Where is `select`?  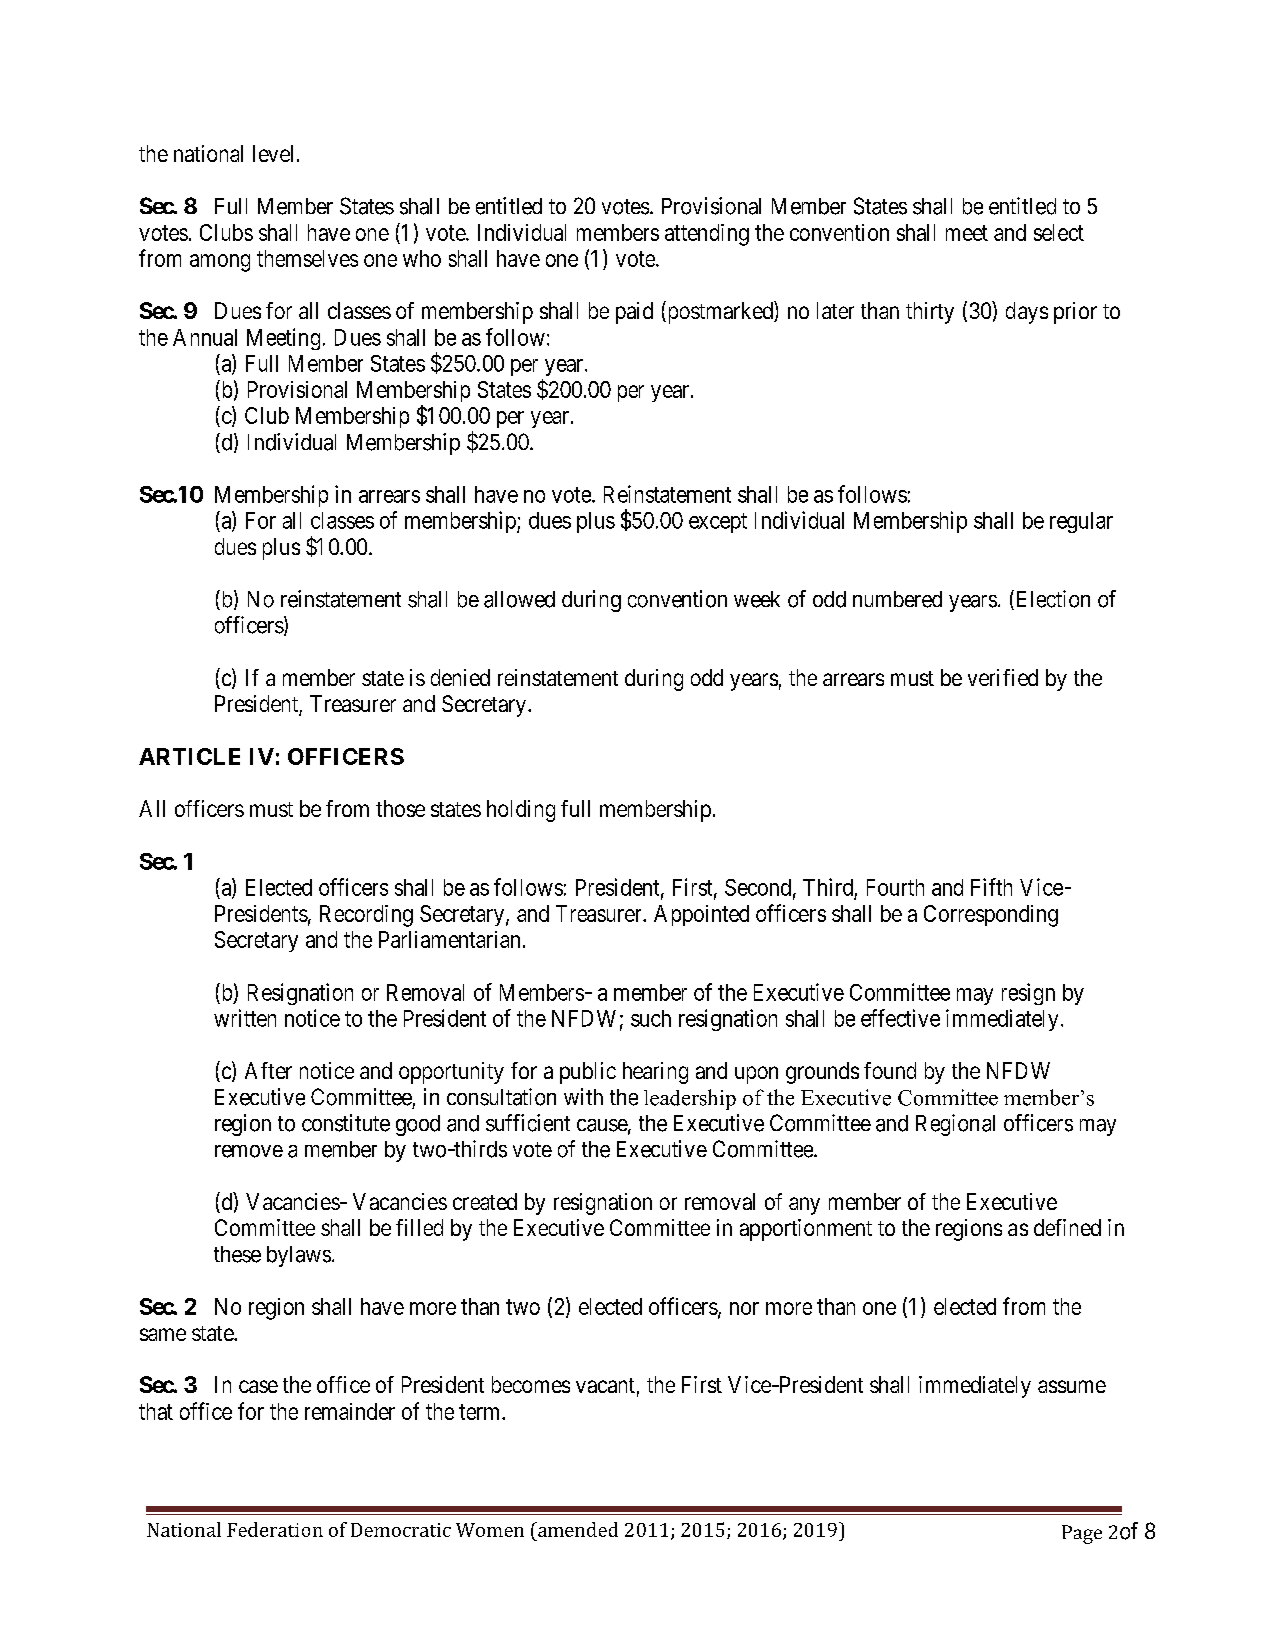
select is located at coordinates (1059, 232).
